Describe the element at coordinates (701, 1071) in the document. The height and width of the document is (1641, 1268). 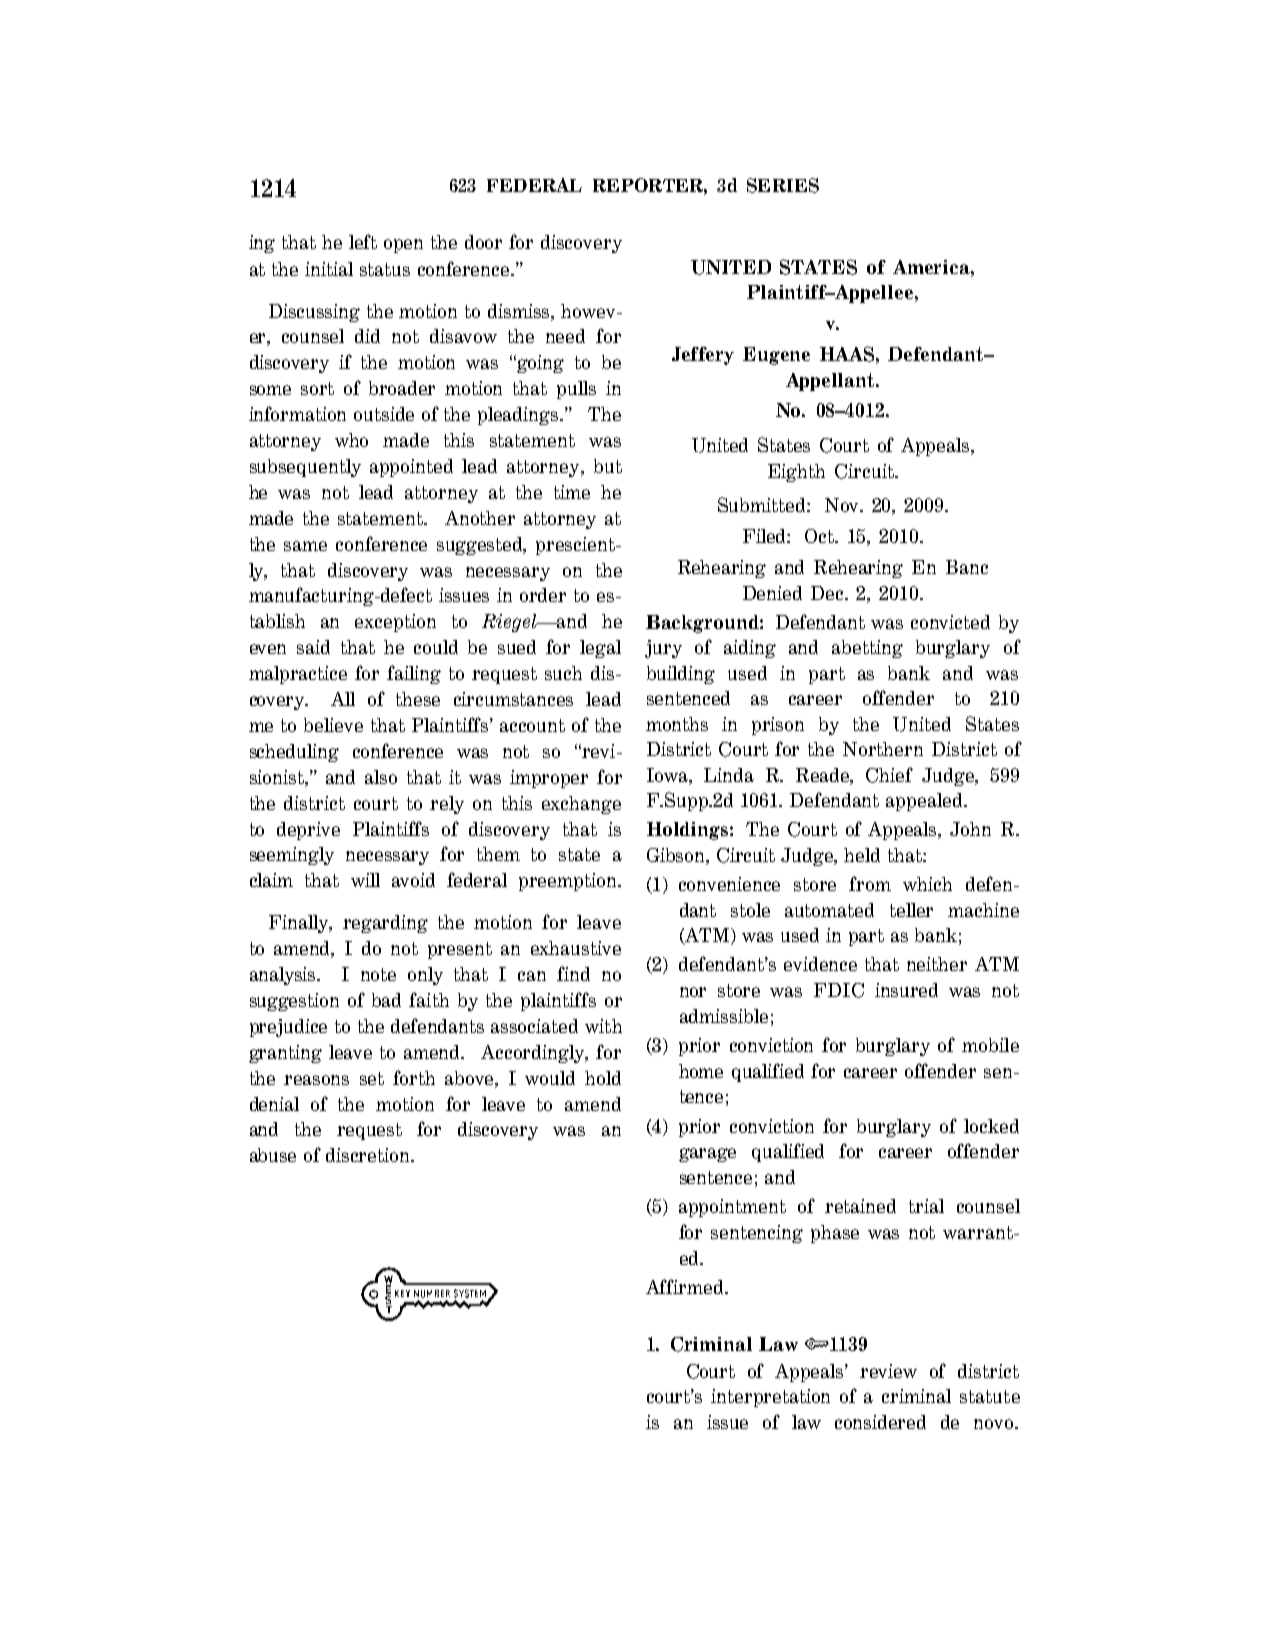
I see `home` at that location.
